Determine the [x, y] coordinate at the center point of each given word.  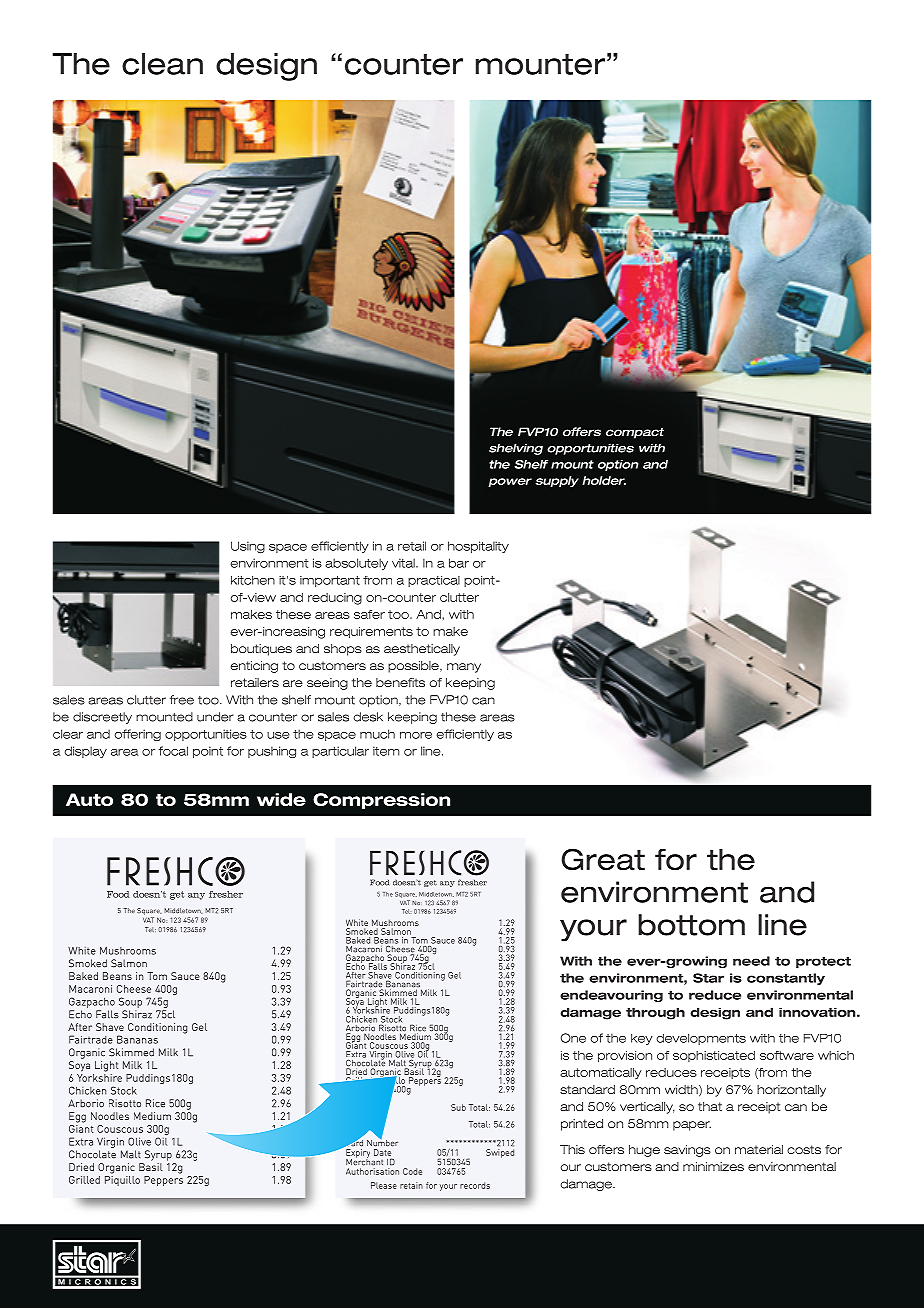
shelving [516, 449]
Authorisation [372, 1171]
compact [635, 433]
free [182, 700]
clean [162, 64]
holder [604, 480]
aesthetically [422, 650]
